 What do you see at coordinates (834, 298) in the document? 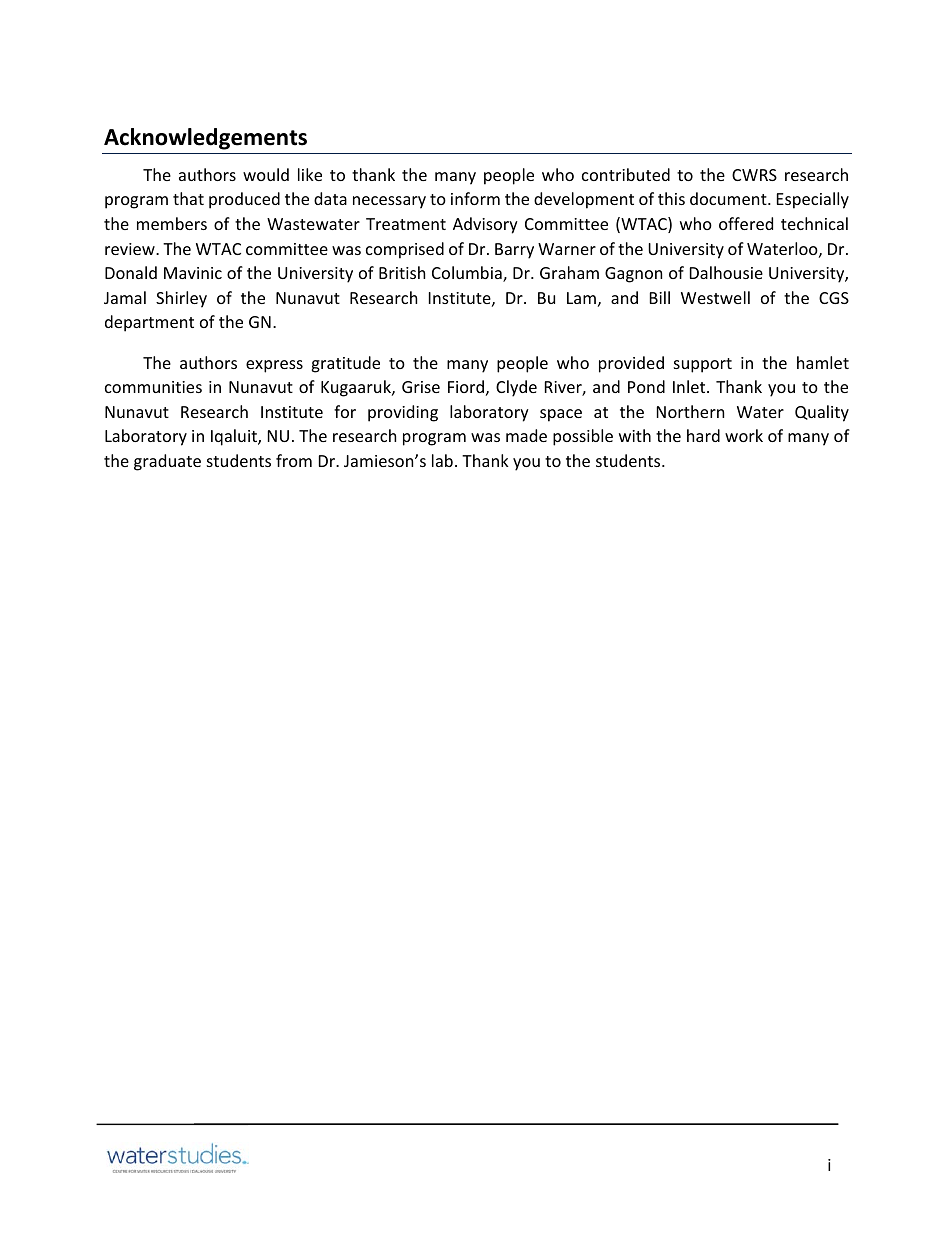
I see `CGS` at bounding box center [834, 298].
